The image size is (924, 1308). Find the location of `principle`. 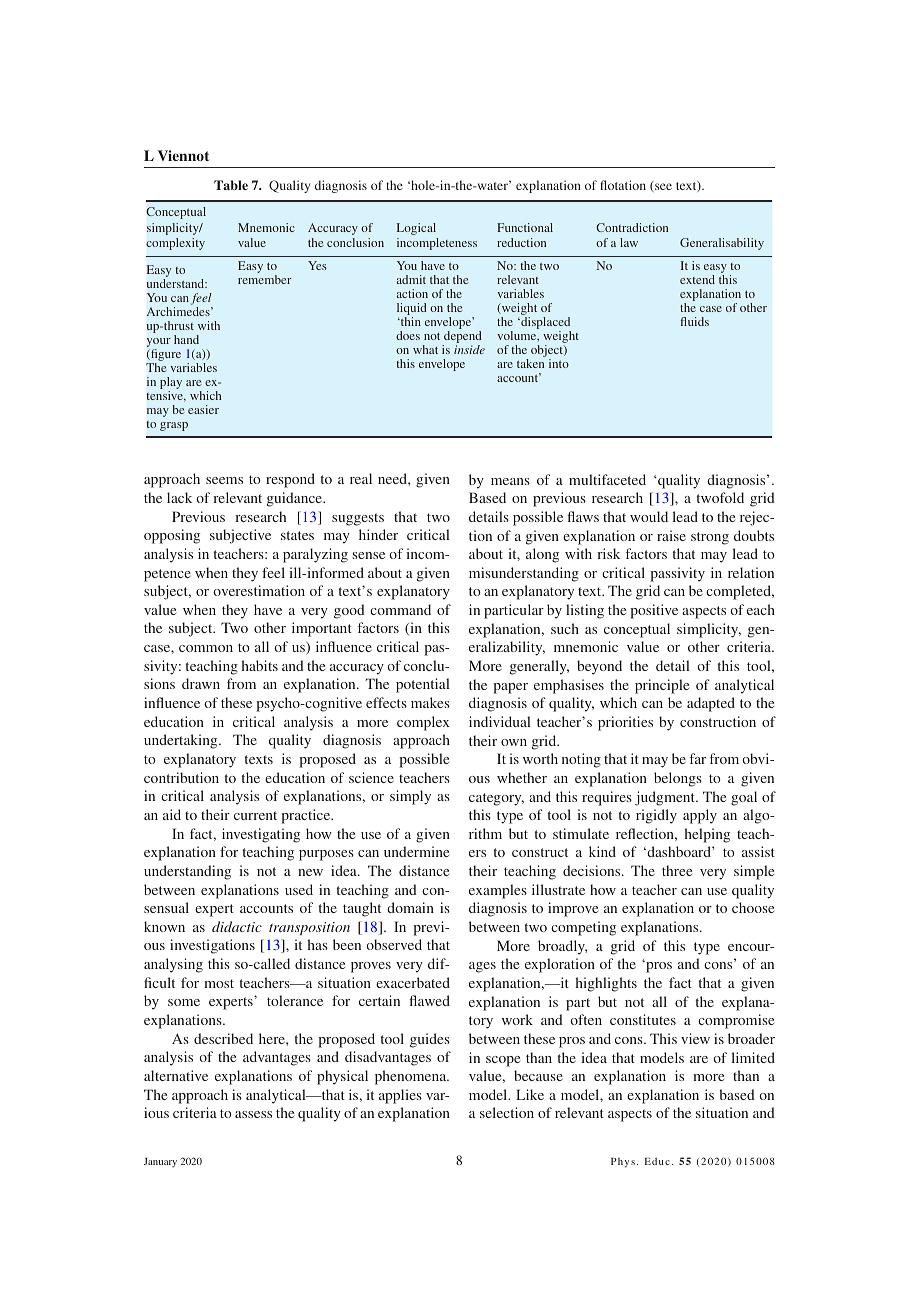

principle is located at coordinates (662, 686).
